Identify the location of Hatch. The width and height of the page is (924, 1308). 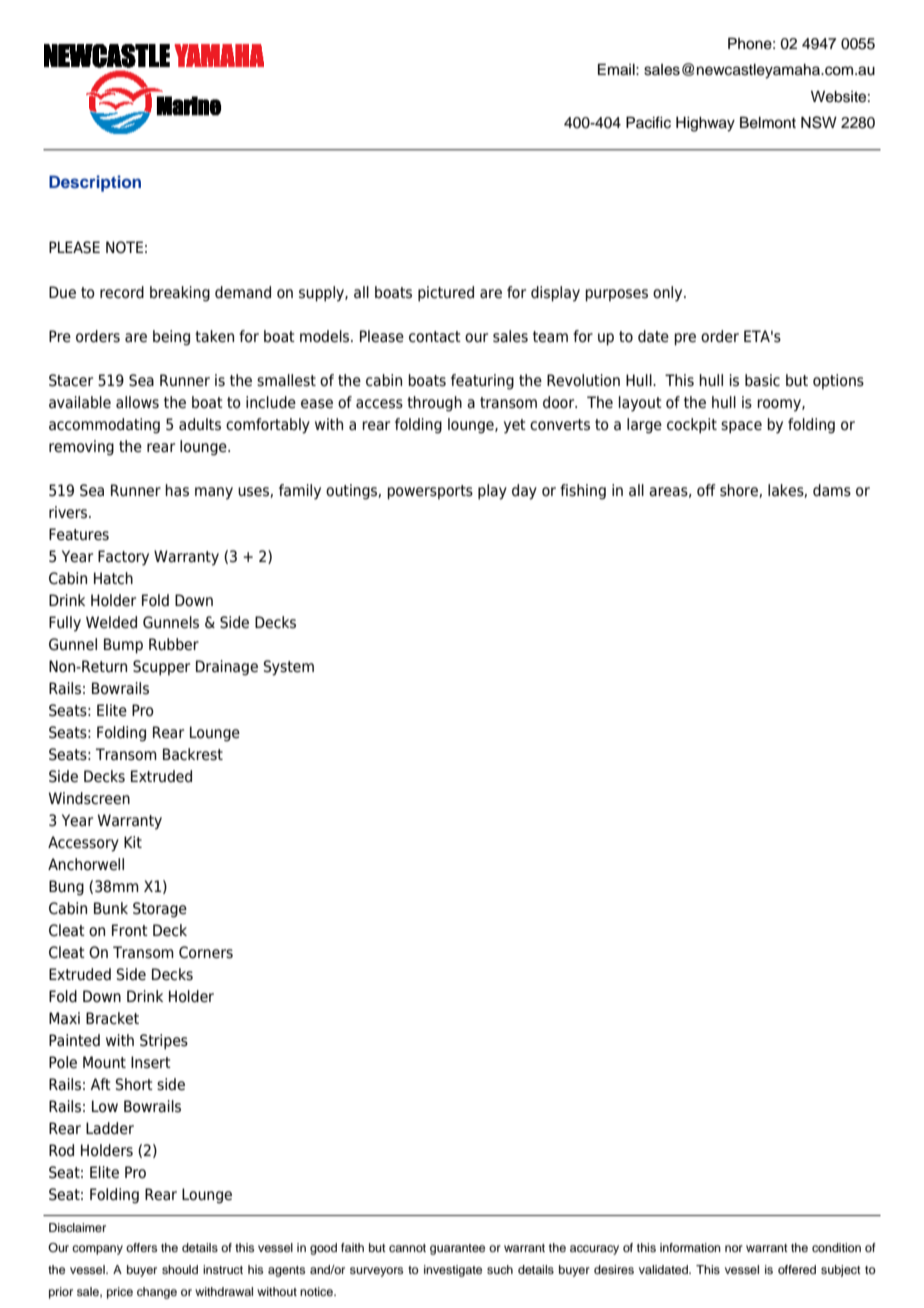
(113, 578).
